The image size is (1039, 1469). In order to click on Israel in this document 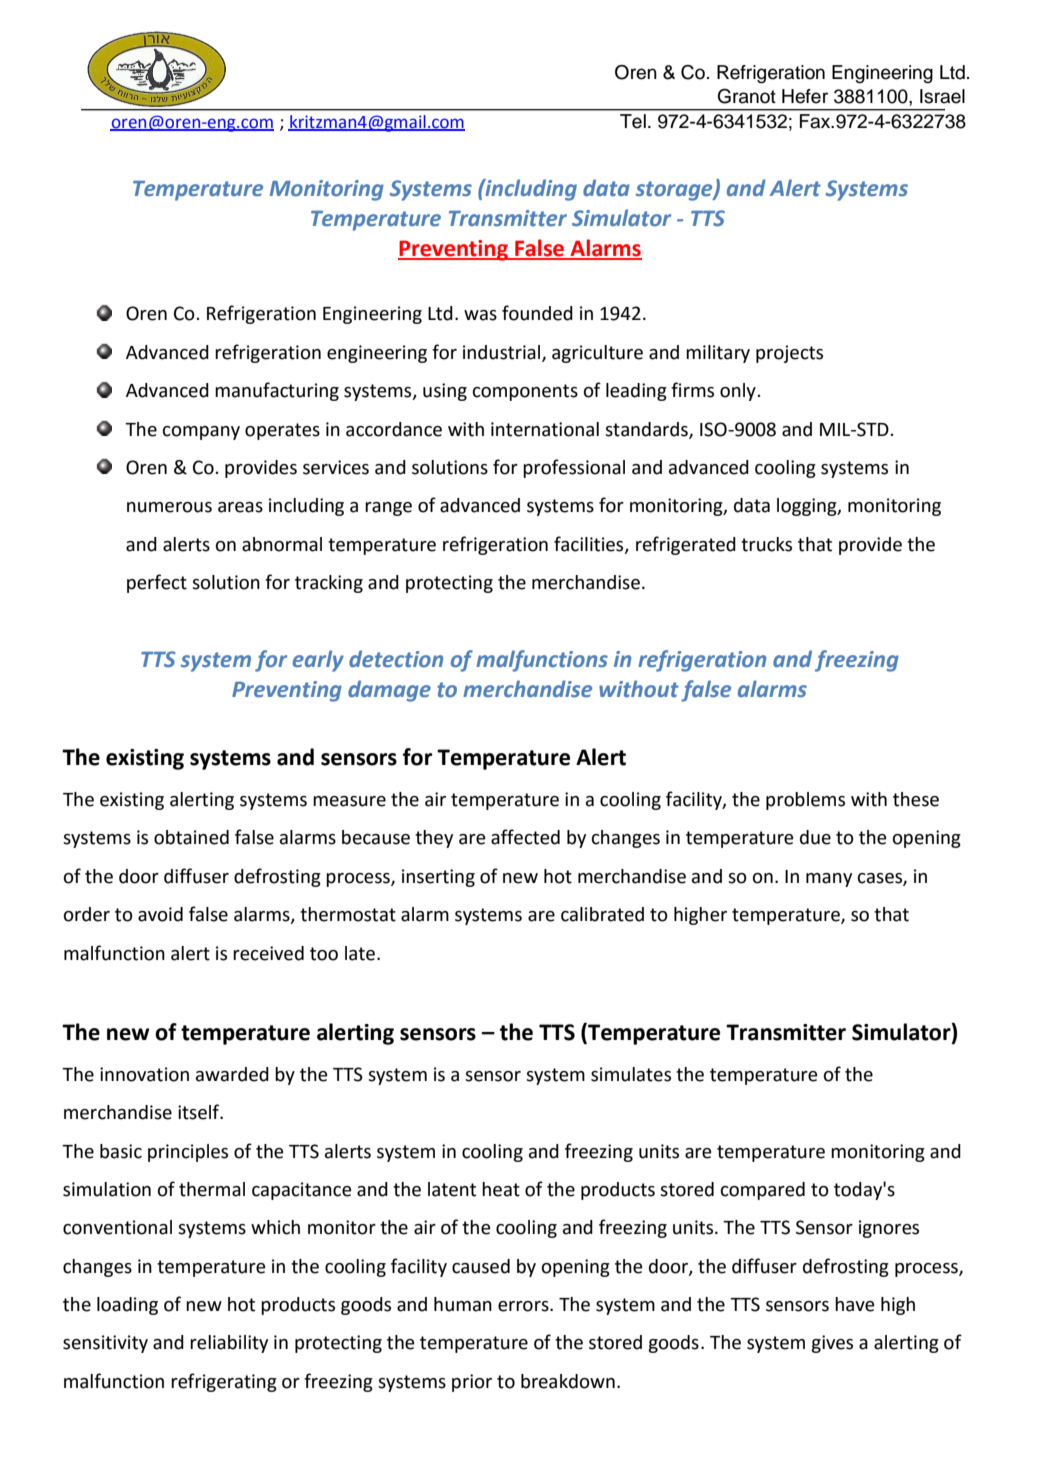, I will do `click(942, 96)`.
